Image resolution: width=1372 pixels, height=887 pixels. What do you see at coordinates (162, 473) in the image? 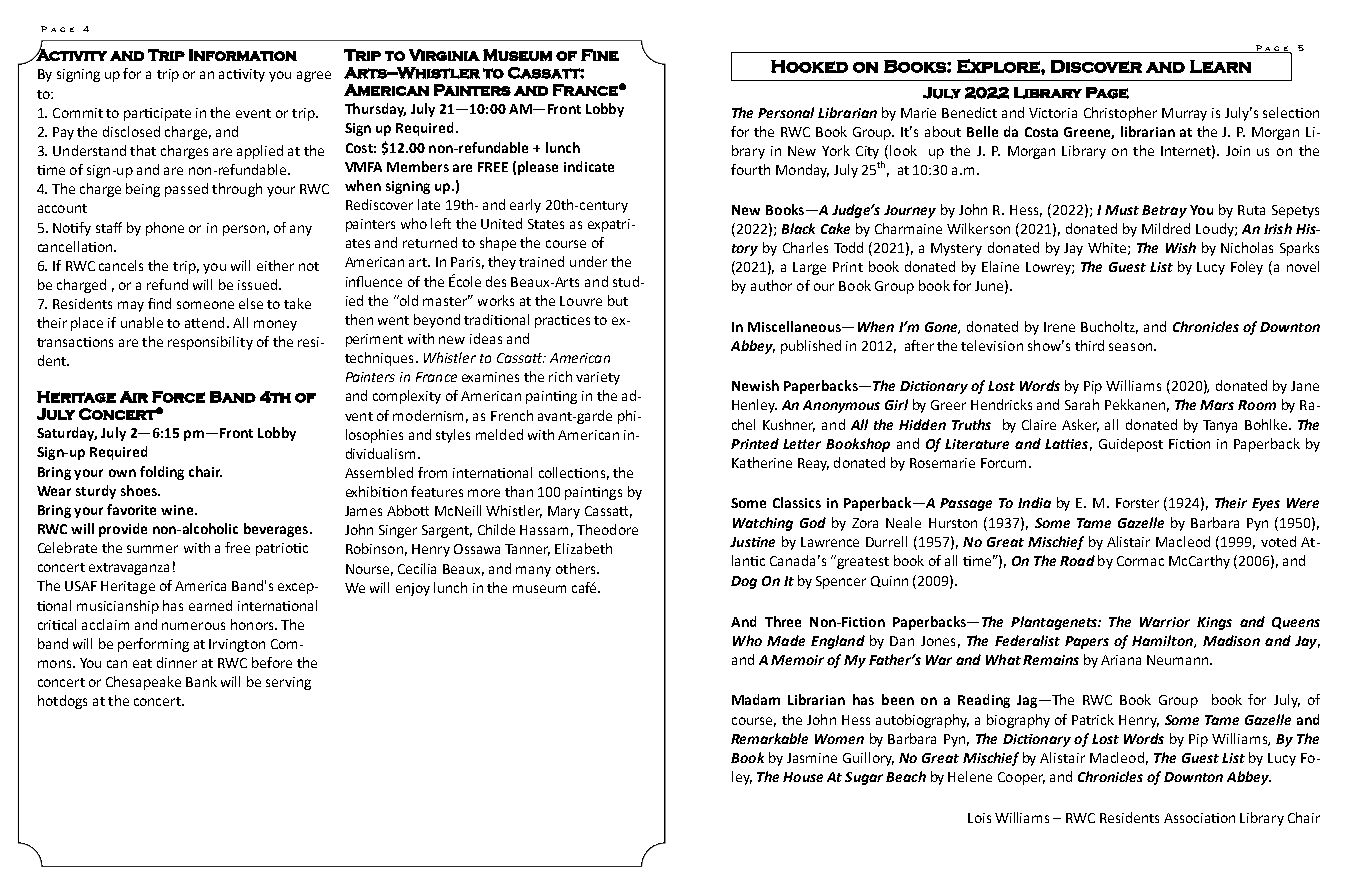
I see `folding` at bounding box center [162, 473].
